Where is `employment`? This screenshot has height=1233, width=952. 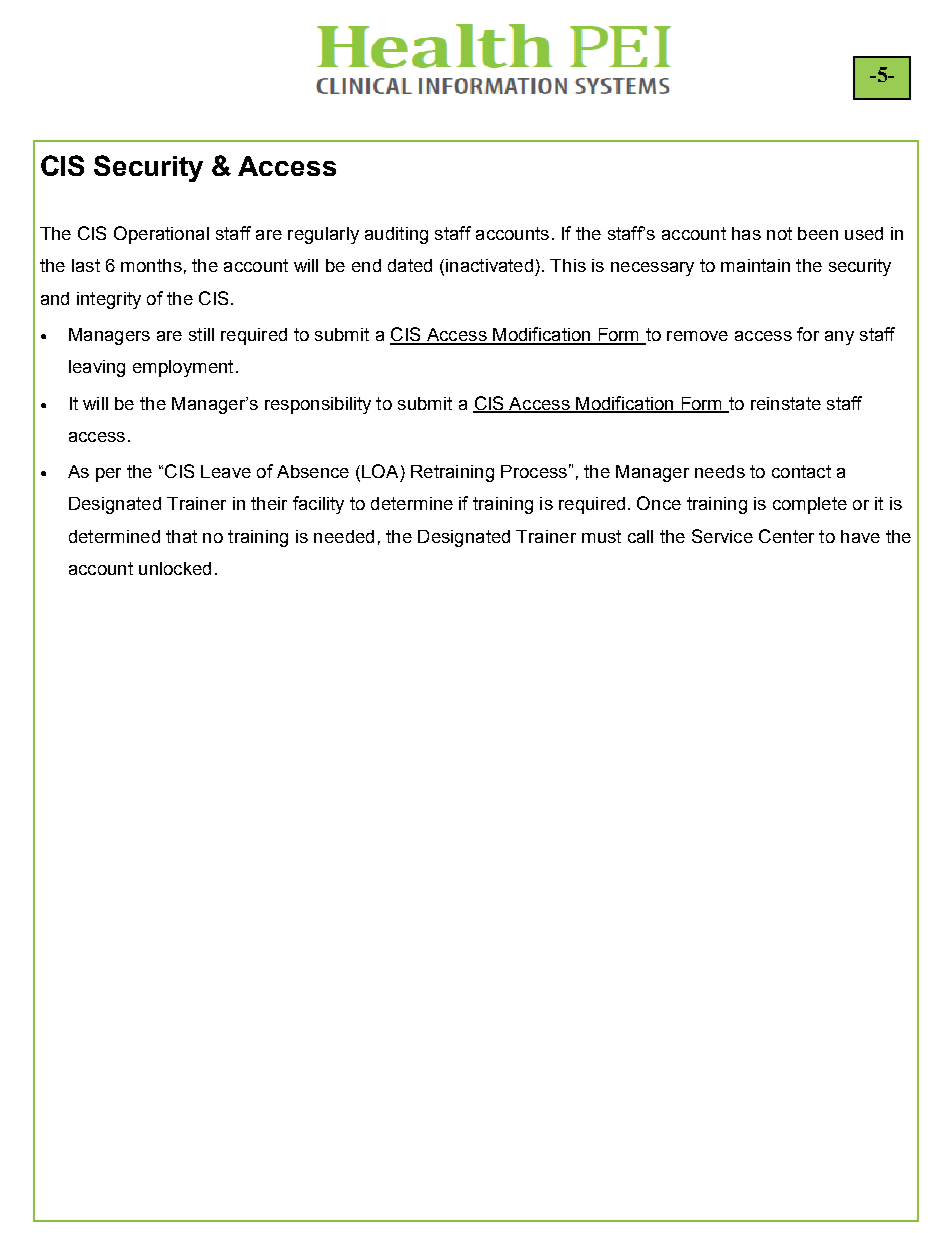 employment is located at coordinates (183, 368).
